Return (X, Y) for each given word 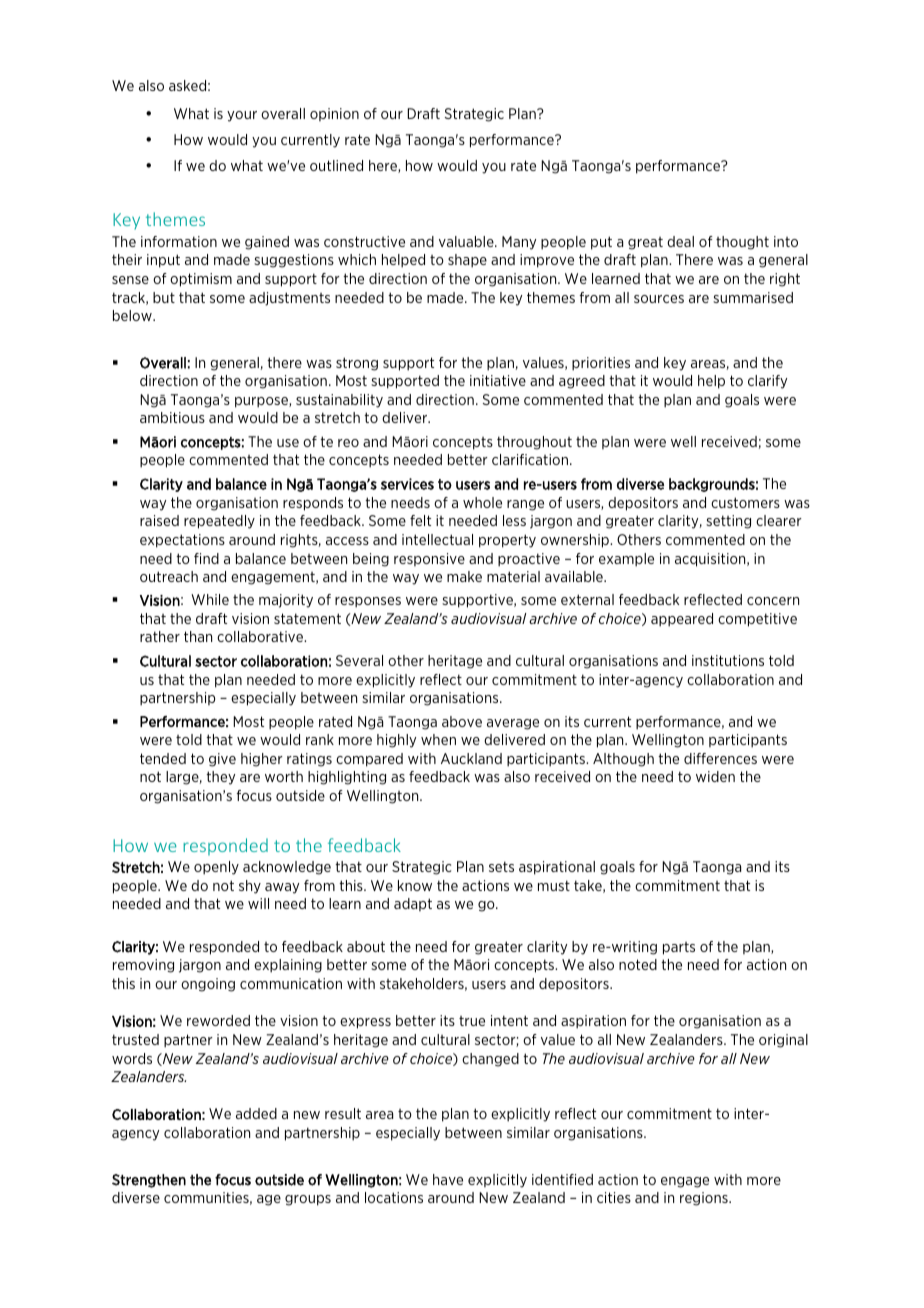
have (448, 1179)
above (462, 721)
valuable (467, 241)
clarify (767, 382)
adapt (413, 904)
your (242, 116)
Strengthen (149, 1181)
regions (705, 1199)
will (258, 903)
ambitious (172, 417)
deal (680, 241)
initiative (498, 380)
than (198, 636)
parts (679, 948)
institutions (728, 660)
